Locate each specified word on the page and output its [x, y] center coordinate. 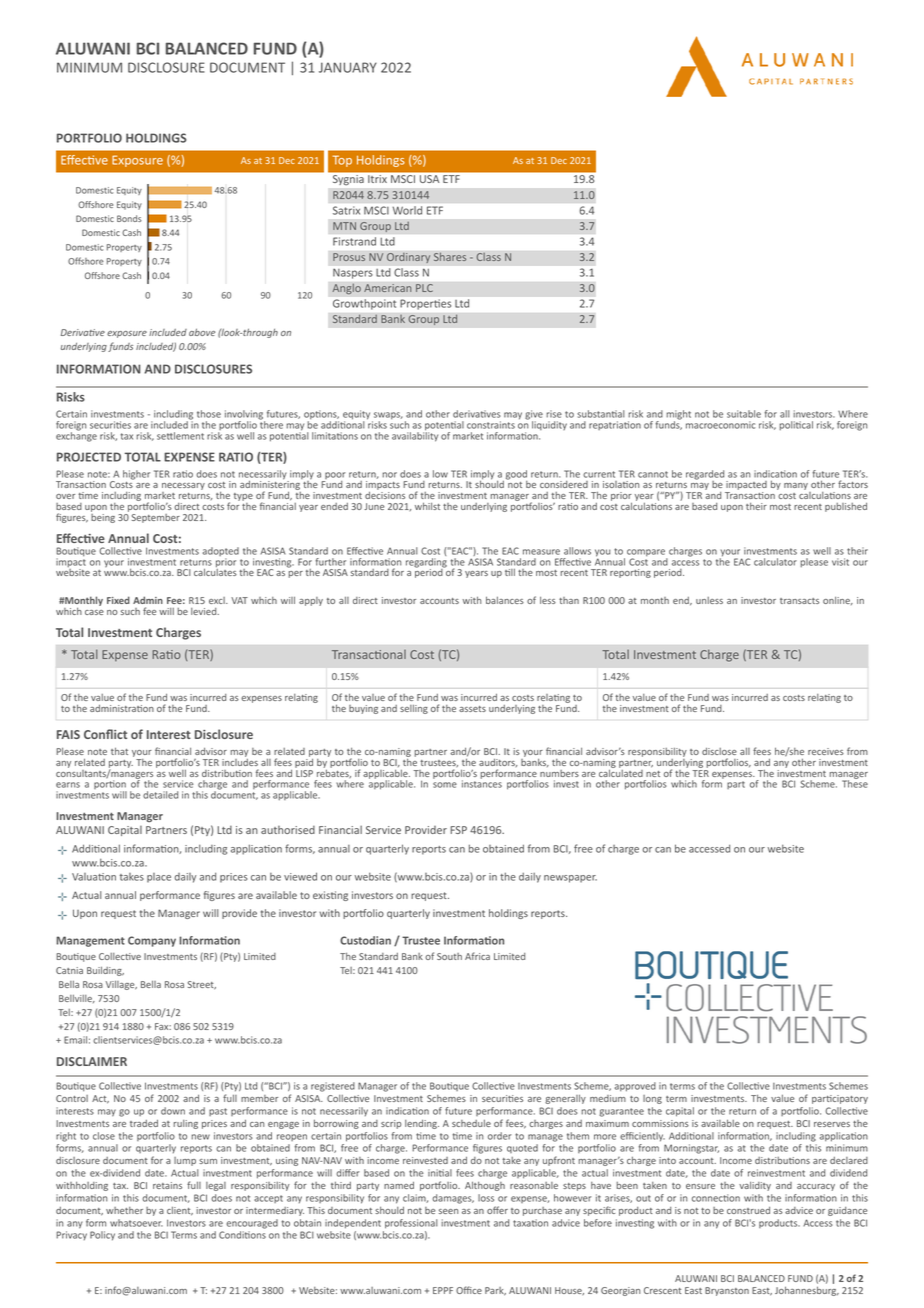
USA [429, 179]
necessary [183, 488]
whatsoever [136, 1223]
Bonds [129, 218]
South [449, 956]
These [855, 783]
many [797, 488]
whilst [427, 506]
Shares [450, 256]
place [159, 878]
